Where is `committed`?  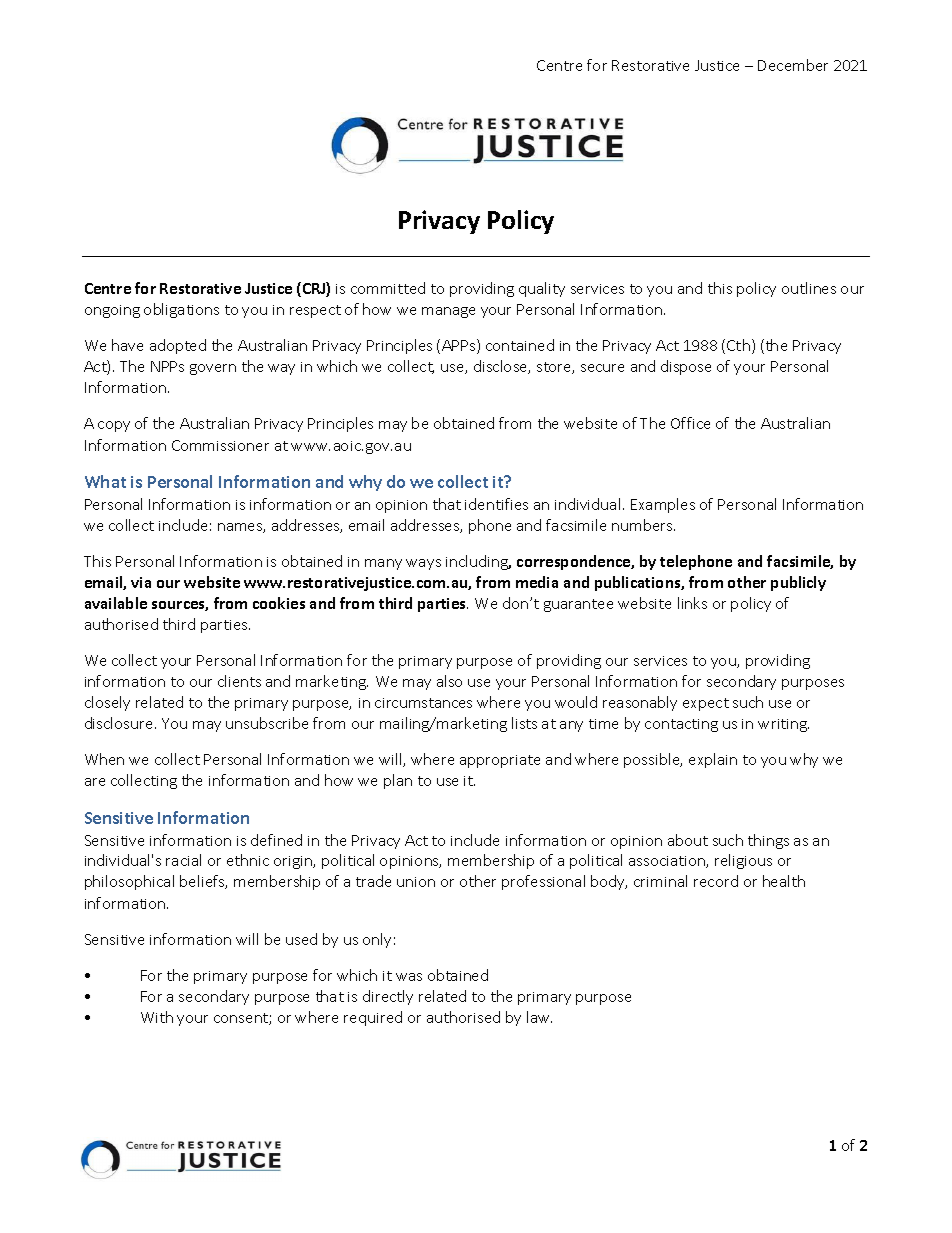
committed is located at coordinates (388, 288).
